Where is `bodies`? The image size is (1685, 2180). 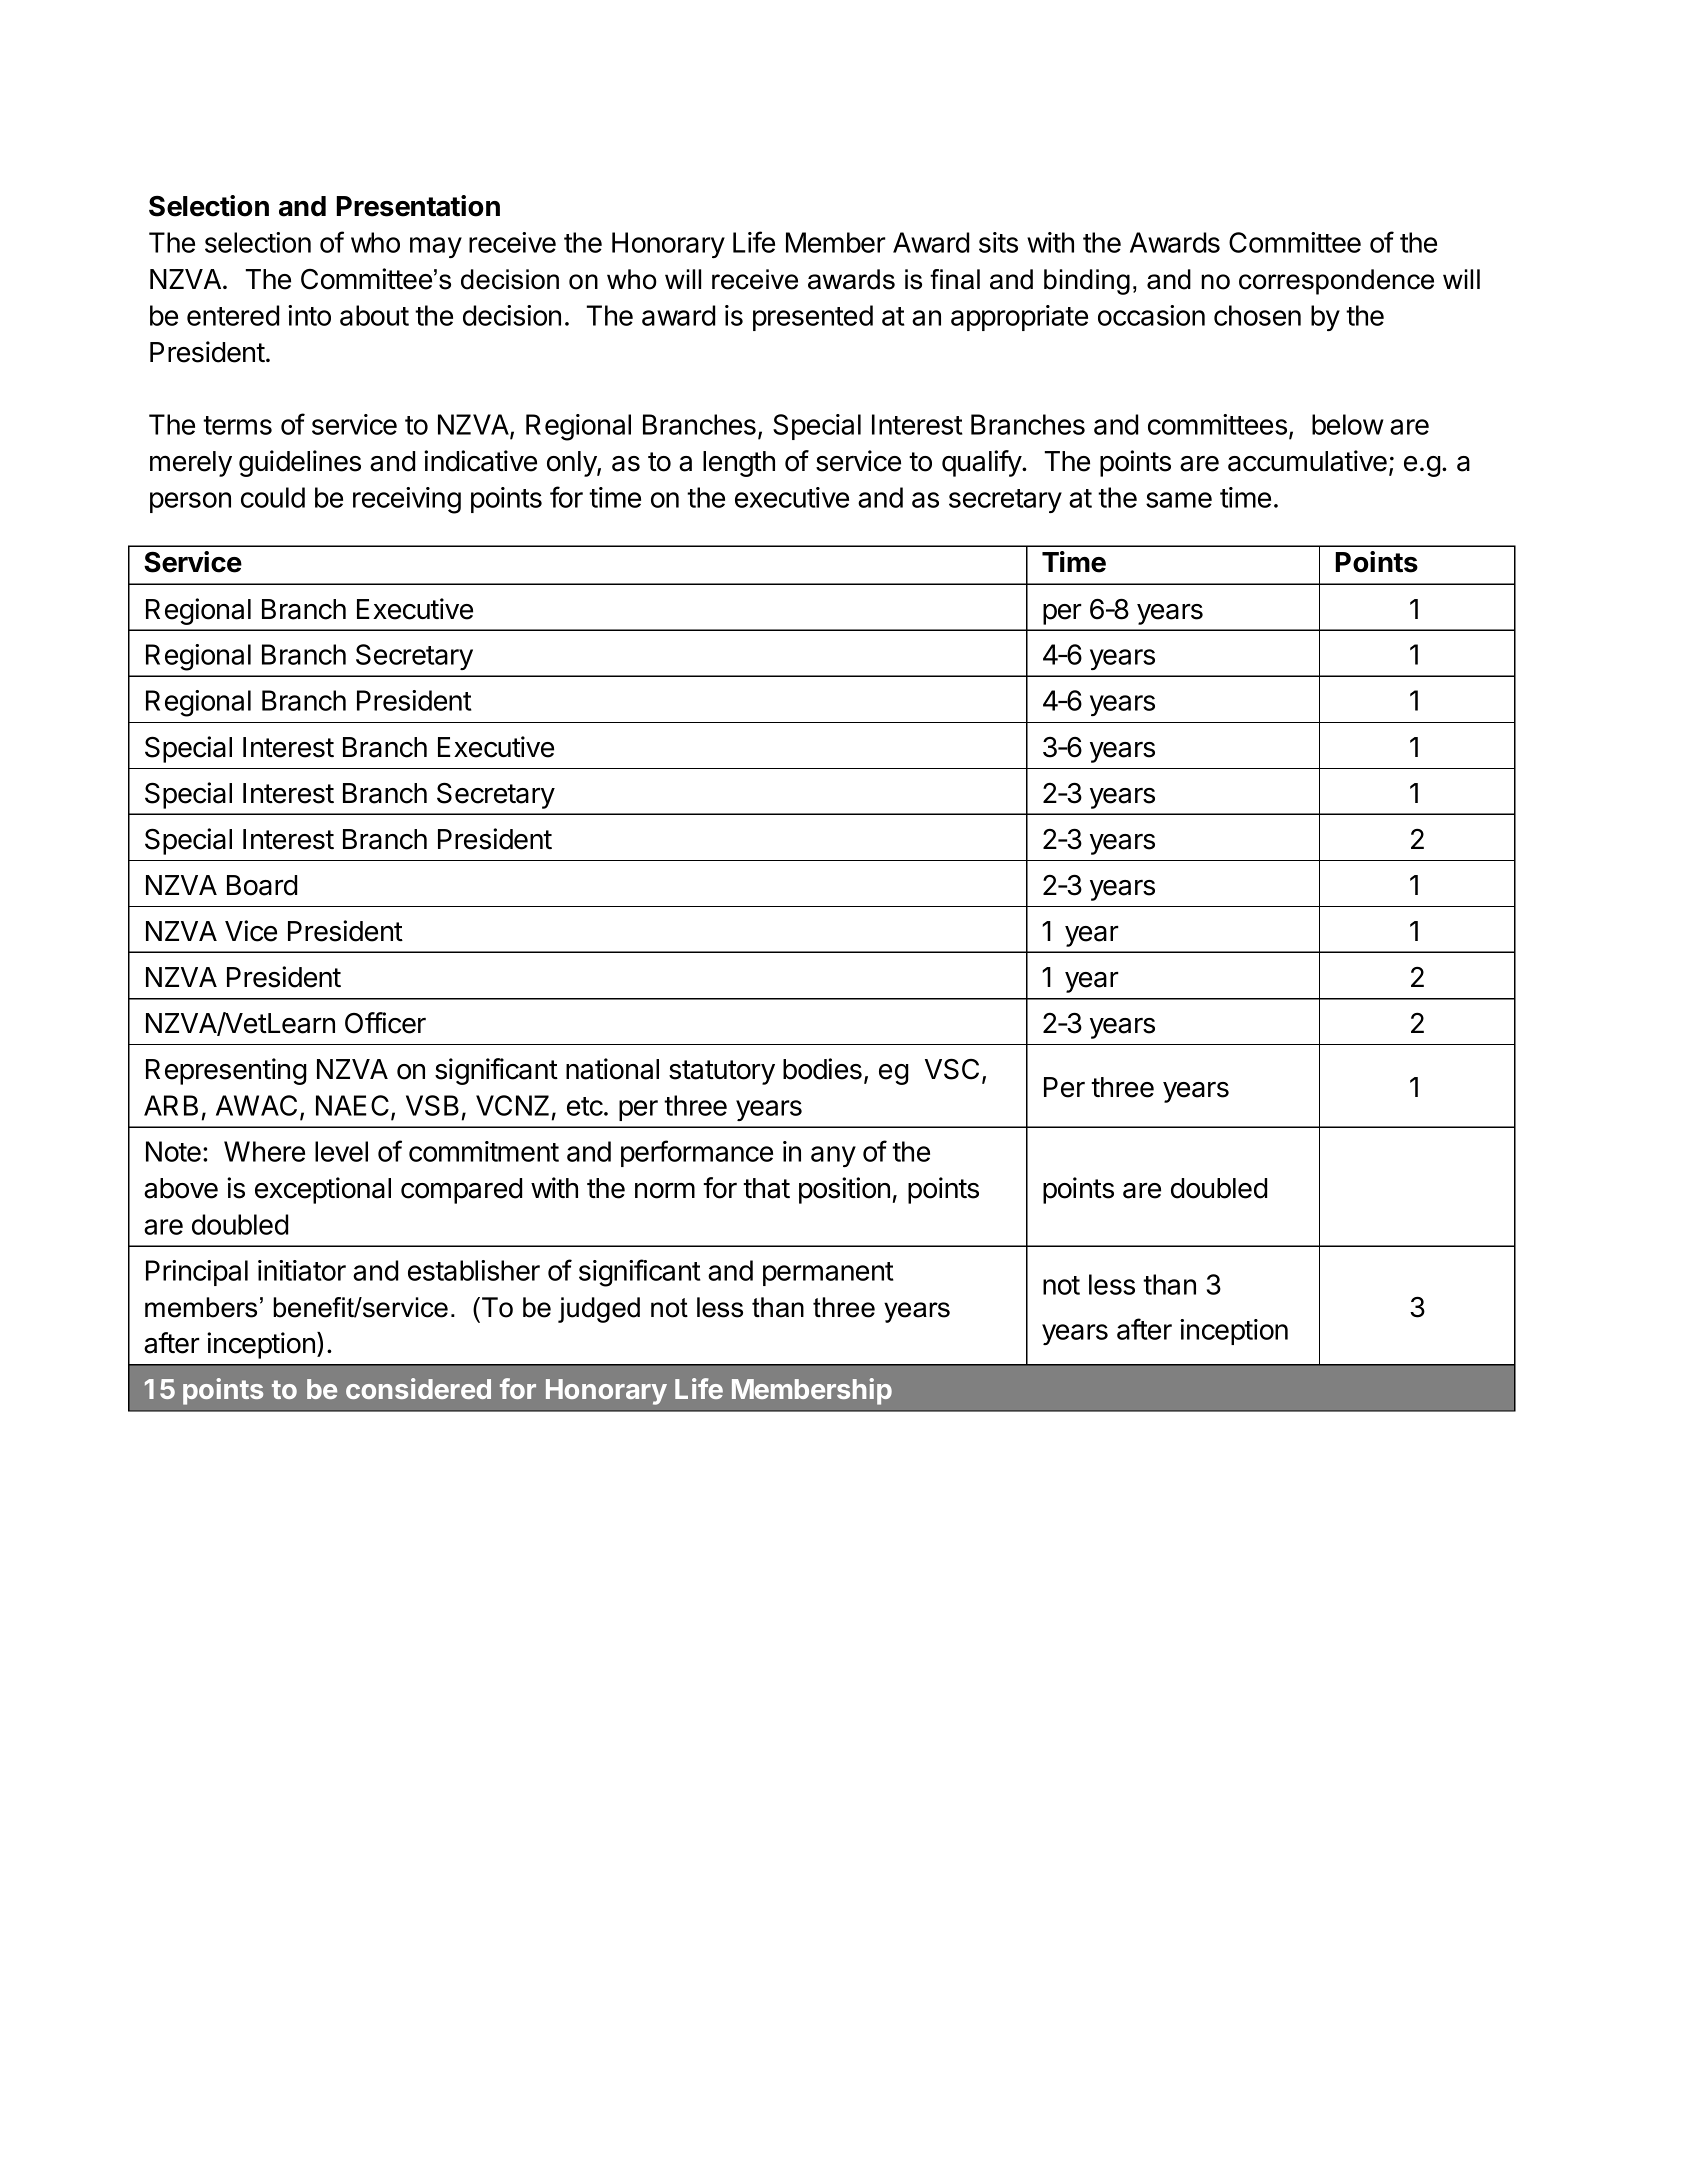 bodies is located at coordinates (822, 1069).
